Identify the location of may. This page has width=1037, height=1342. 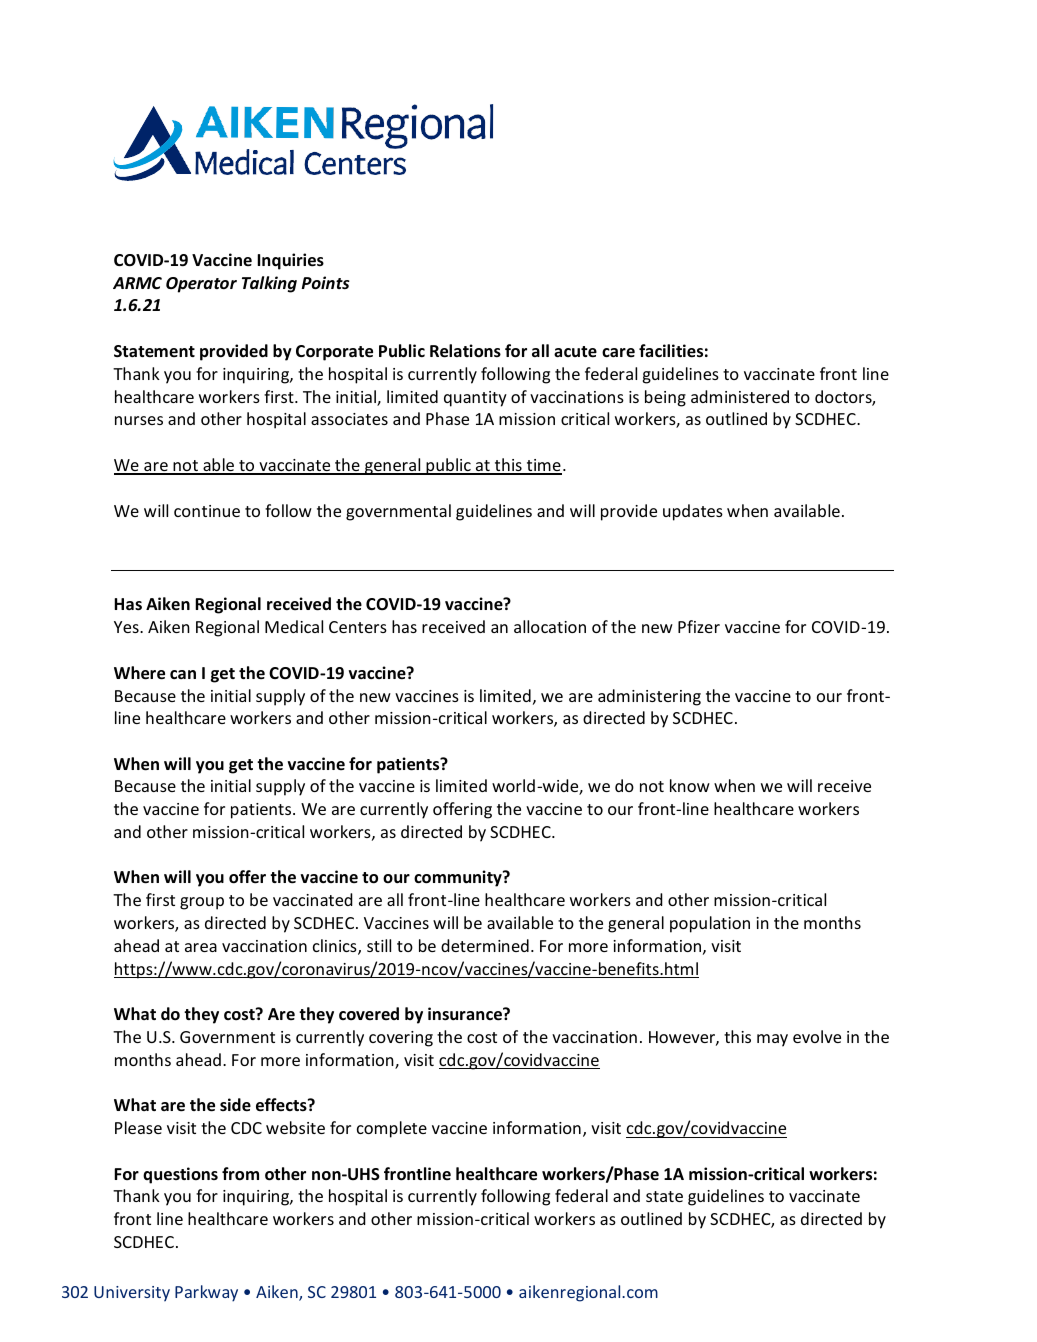
(772, 1040).
